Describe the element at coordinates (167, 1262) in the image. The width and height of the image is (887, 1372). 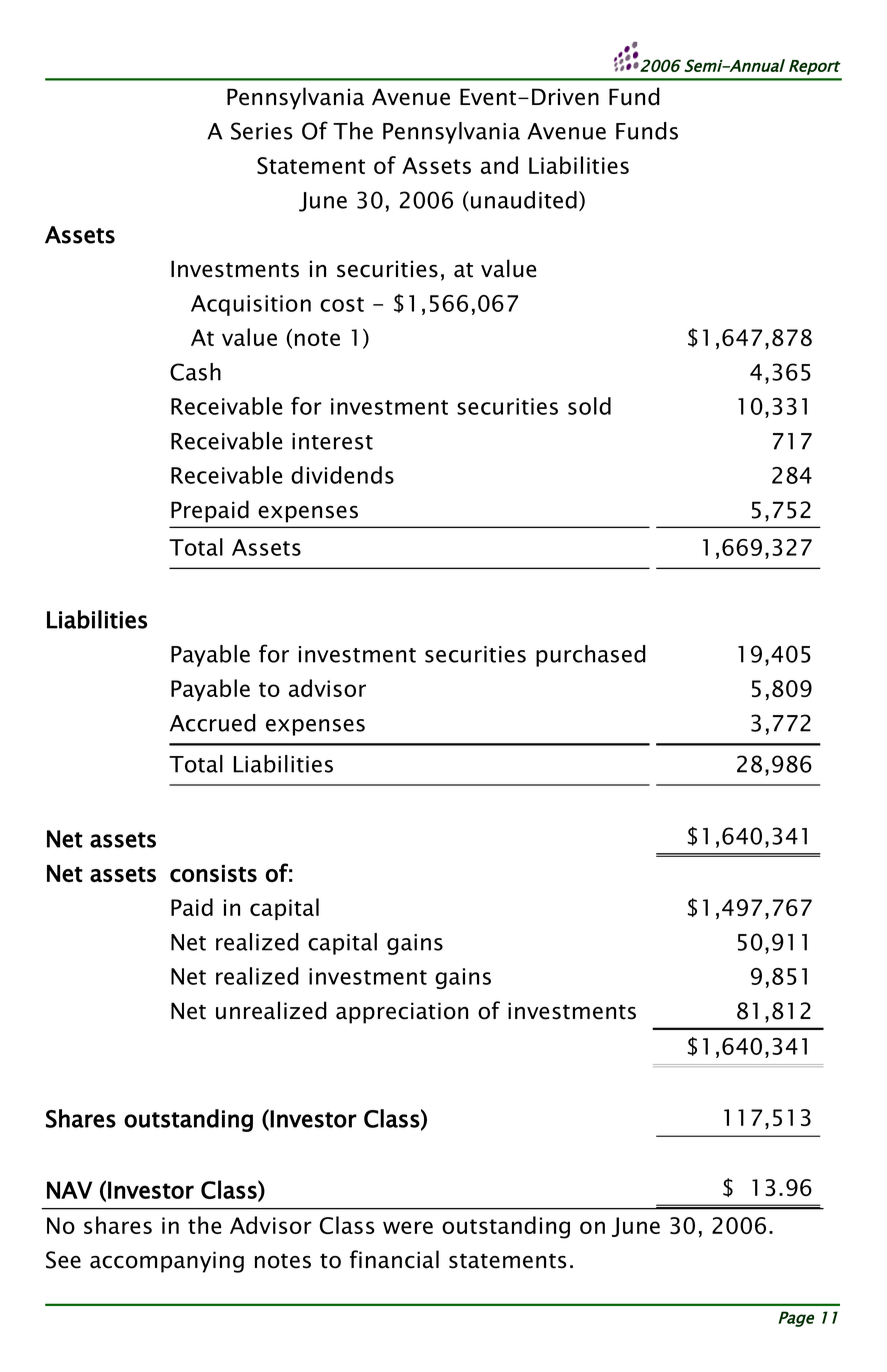
I see `accompanying` at that location.
